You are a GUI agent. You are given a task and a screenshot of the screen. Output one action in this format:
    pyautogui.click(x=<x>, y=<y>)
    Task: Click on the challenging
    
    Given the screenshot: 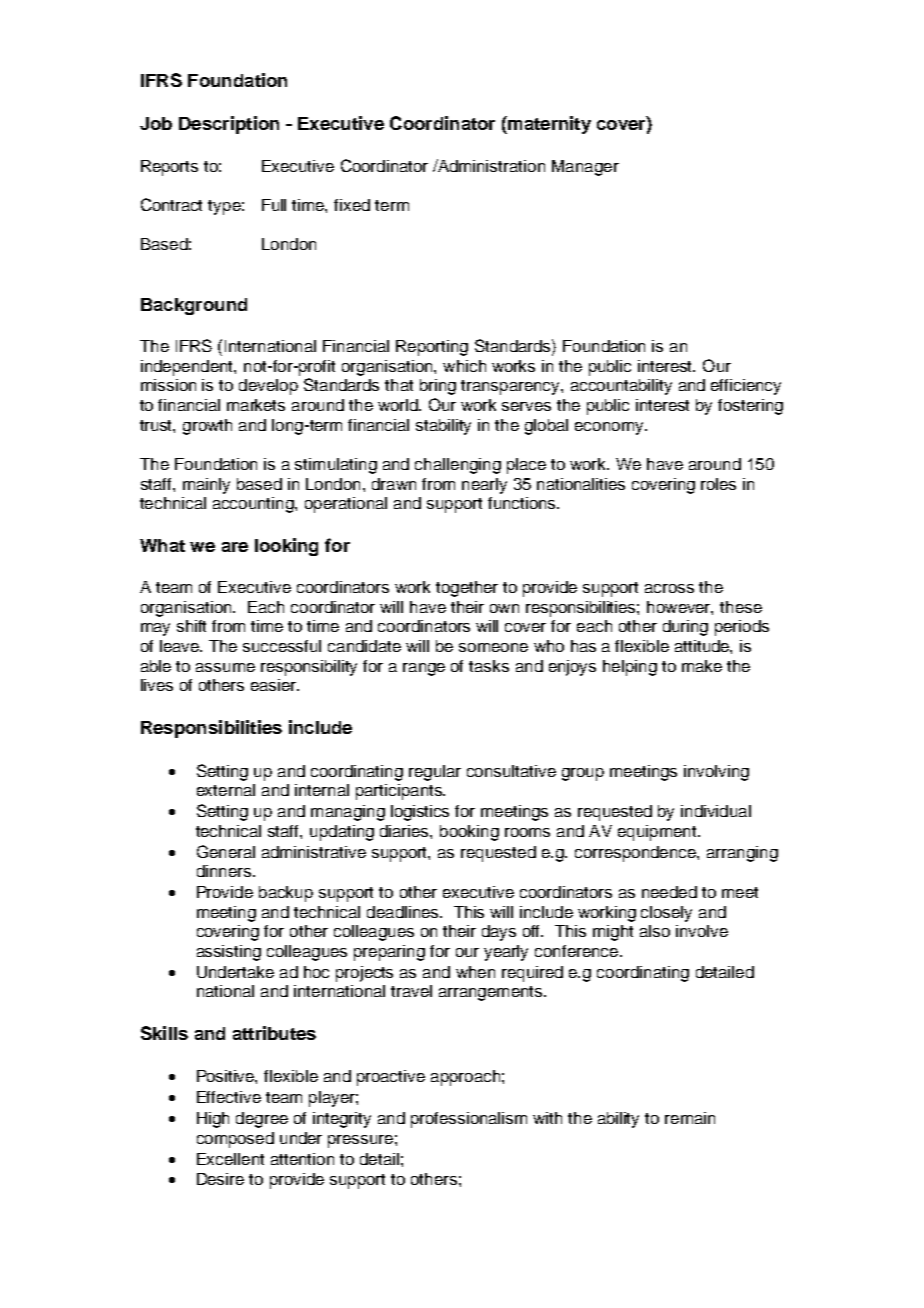 What is the action you would take?
    pyautogui.click(x=458, y=466)
